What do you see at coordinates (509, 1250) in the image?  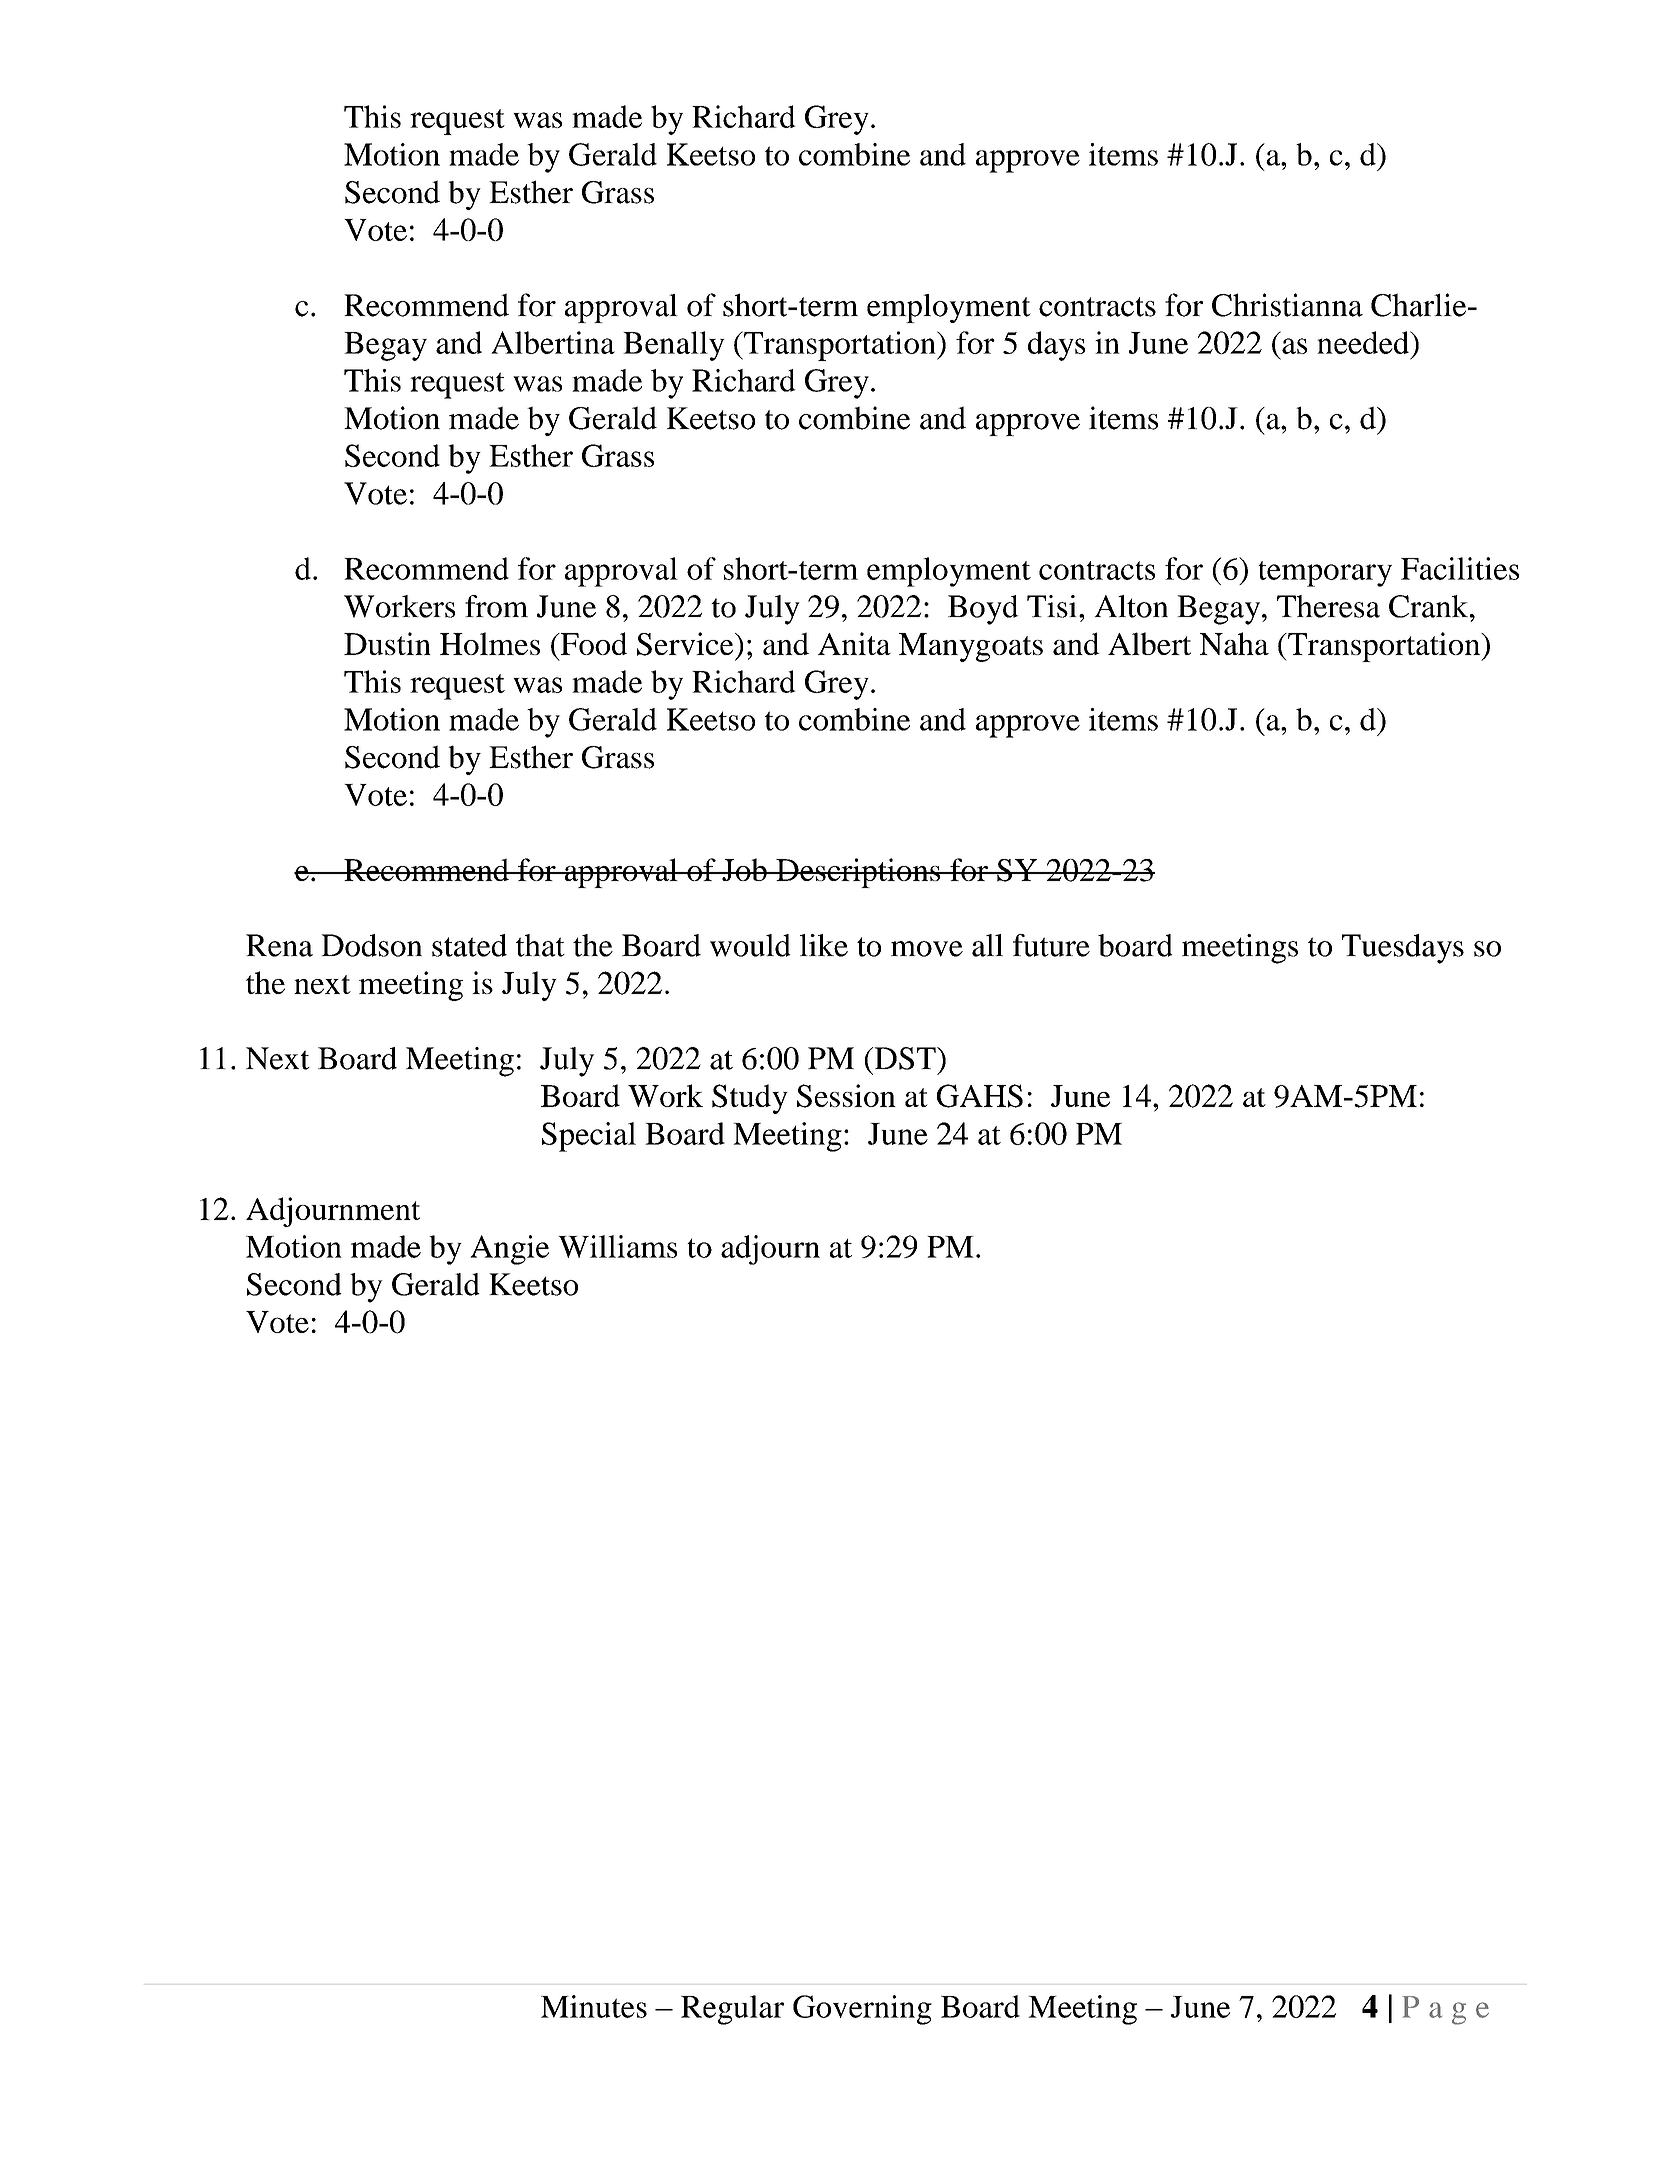 I see `Angie` at bounding box center [509, 1250].
